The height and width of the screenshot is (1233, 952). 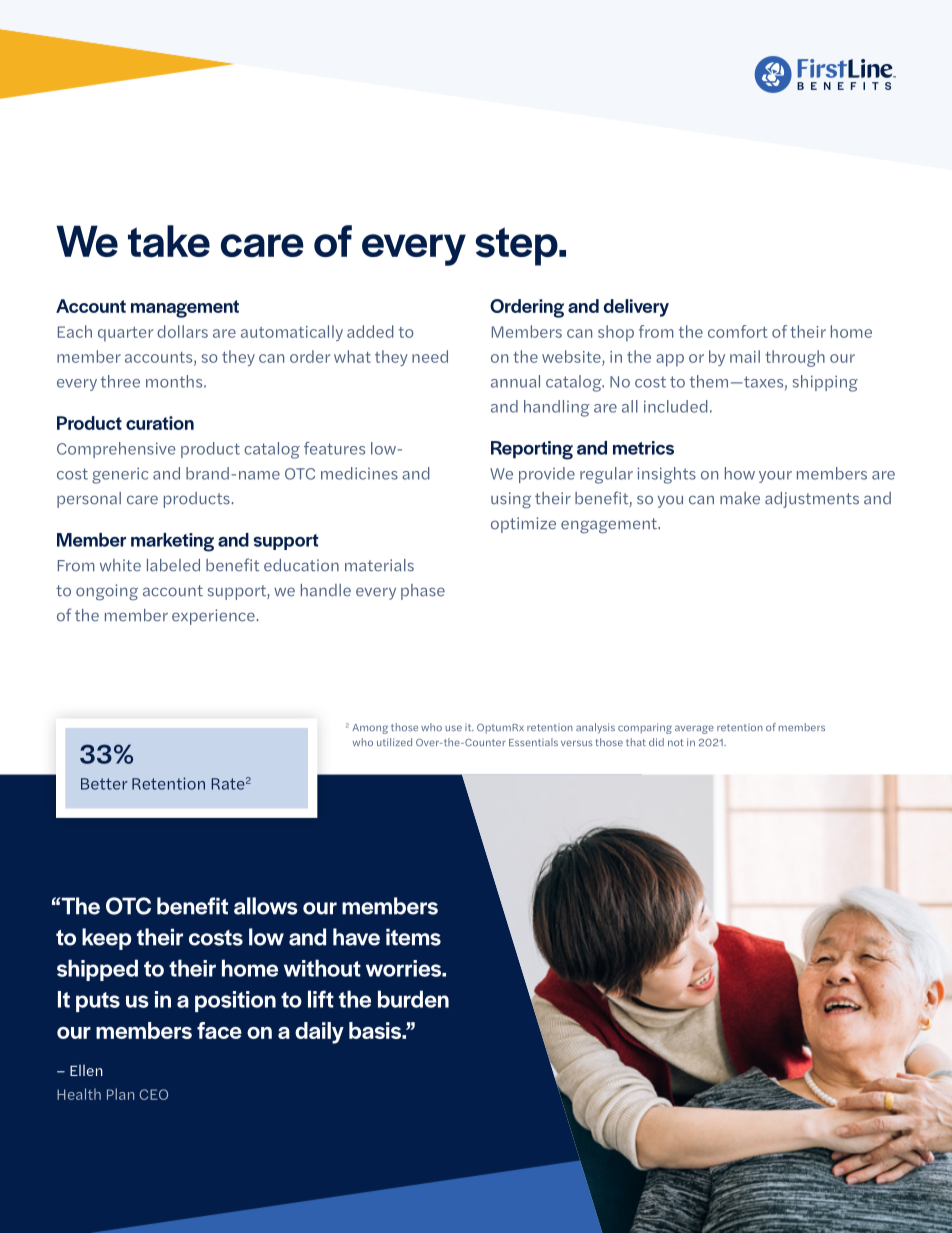 I want to click on Reporting, so click(x=532, y=450).
